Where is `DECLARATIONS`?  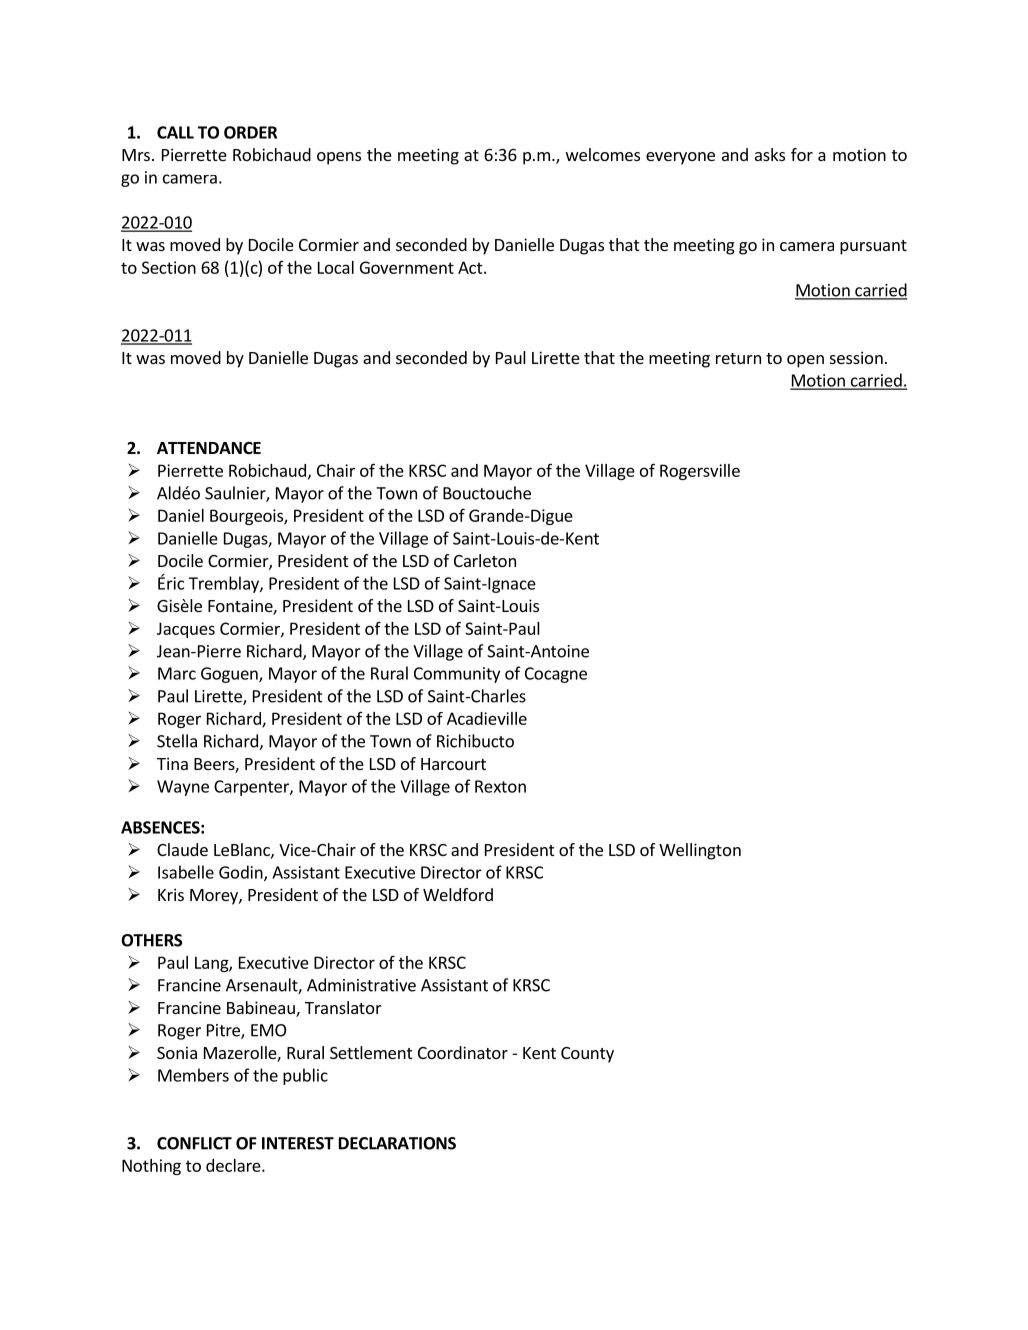
DECLARATIONS is located at coordinates (397, 1143).
